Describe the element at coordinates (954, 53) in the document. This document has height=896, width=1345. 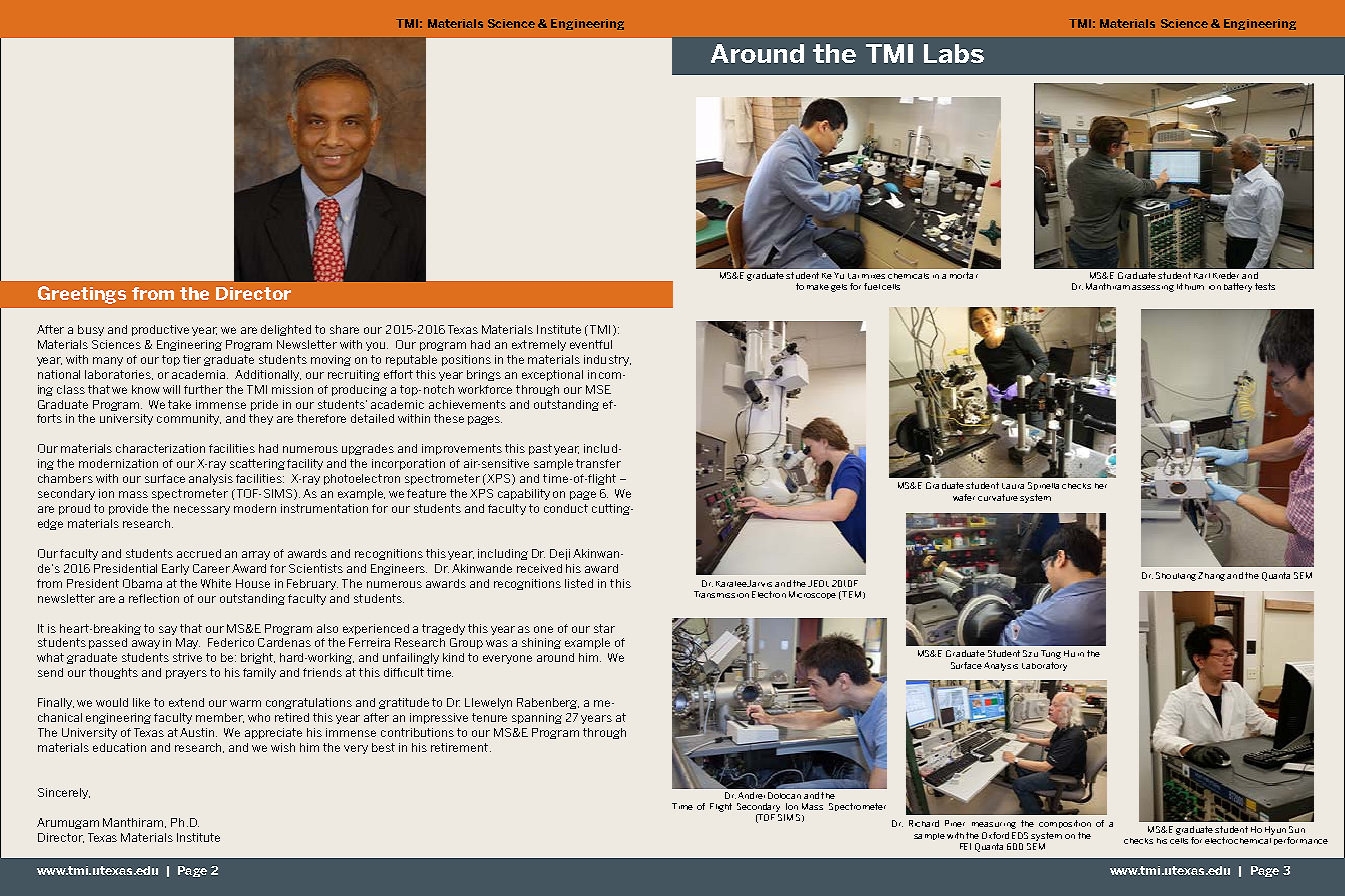
I see `Labs` at that location.
